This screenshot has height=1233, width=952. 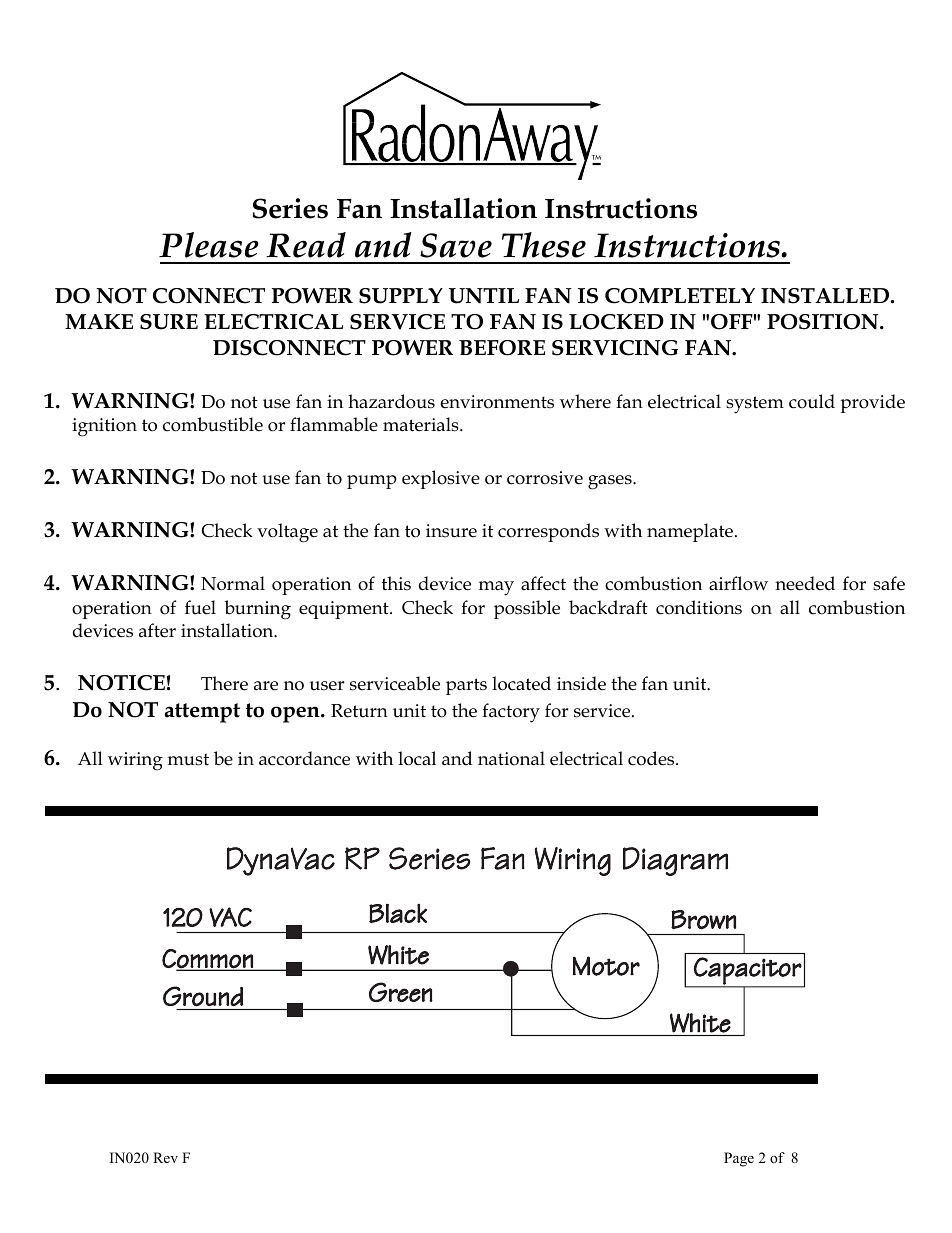 I want to click on Please, so click(x=209, y=245).
